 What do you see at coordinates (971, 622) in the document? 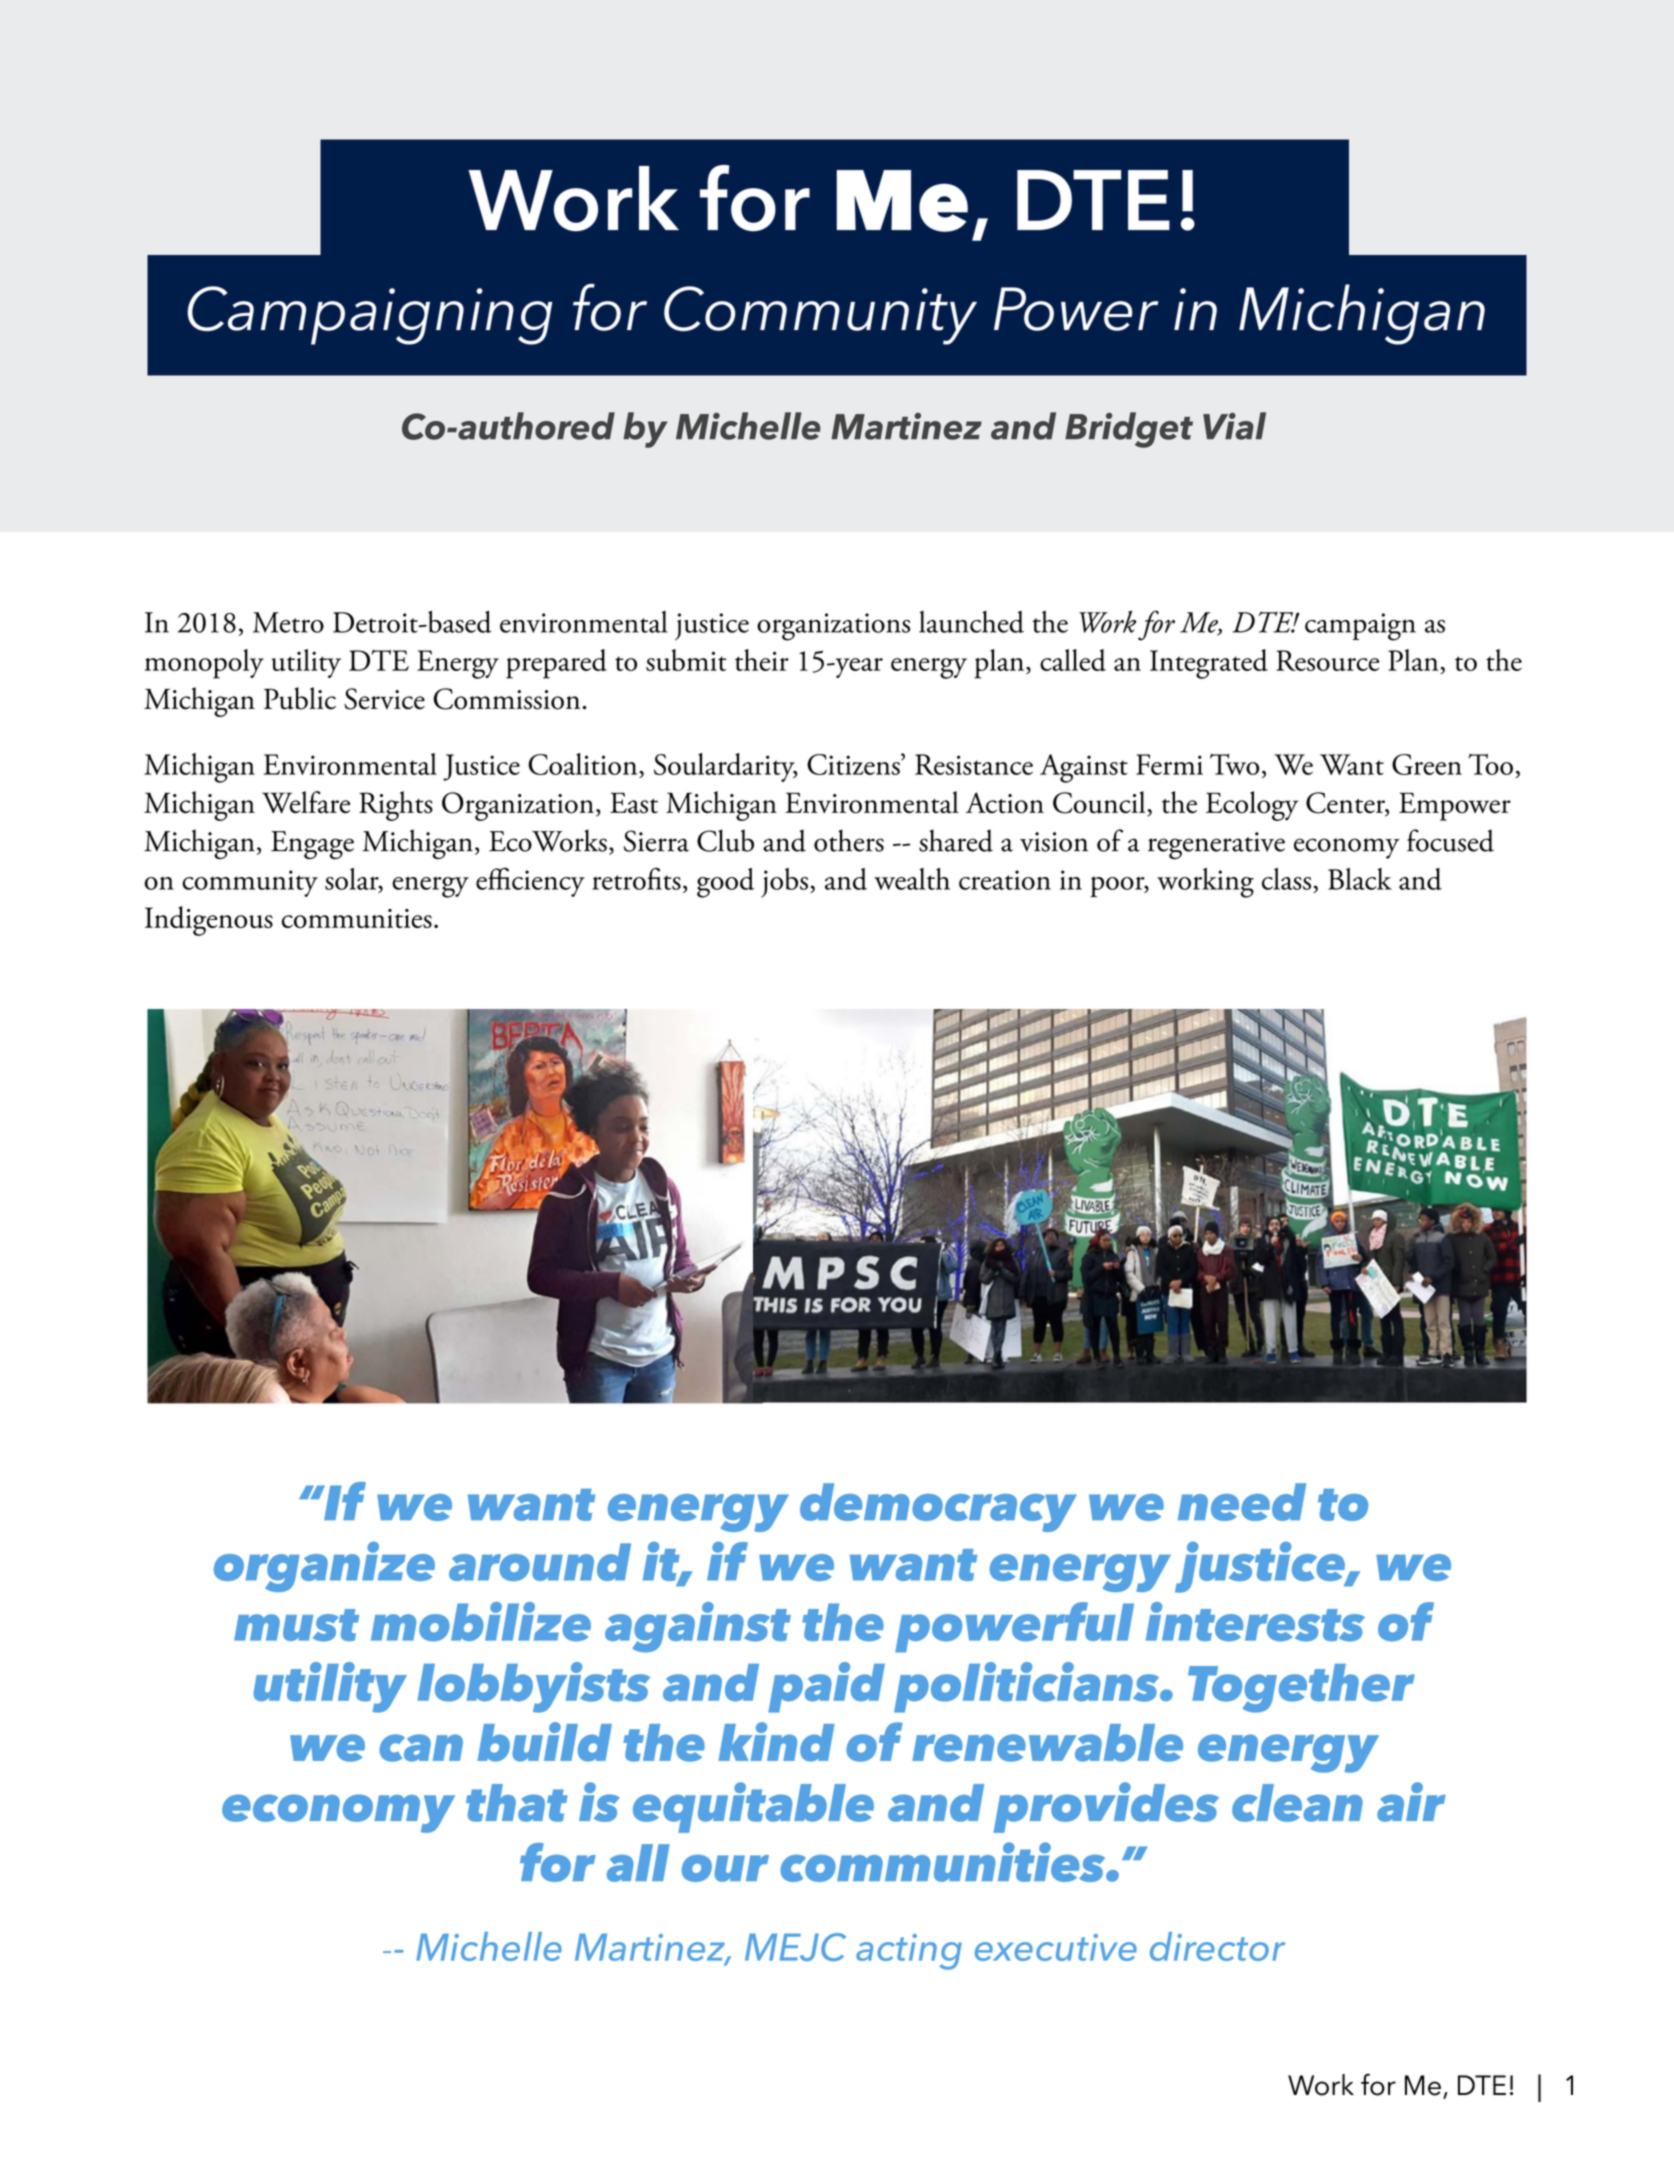
I see `launched` at bounding box center [971, 622].
